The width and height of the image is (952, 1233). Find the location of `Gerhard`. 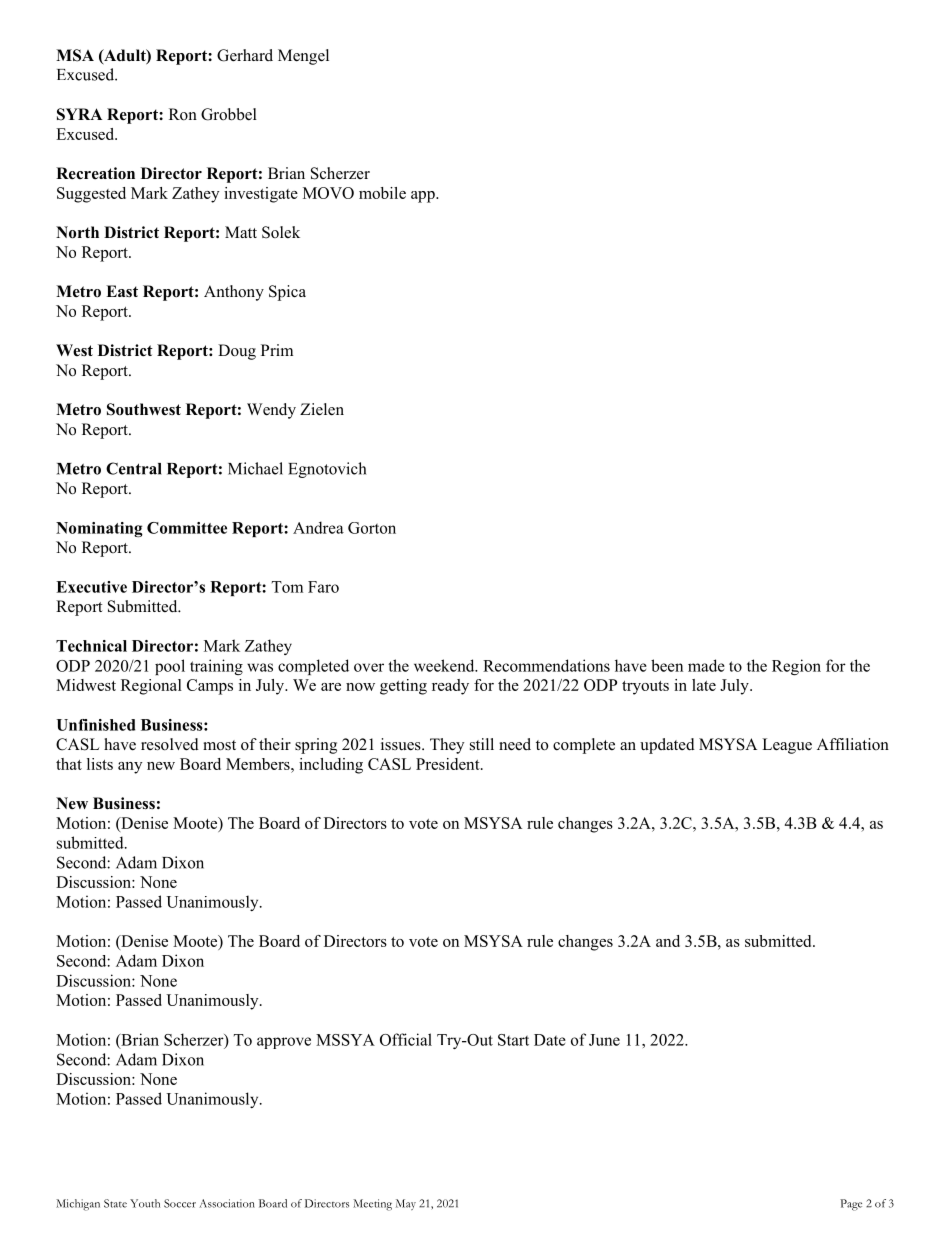

Gerhard is located at coordinates (245, 55).
